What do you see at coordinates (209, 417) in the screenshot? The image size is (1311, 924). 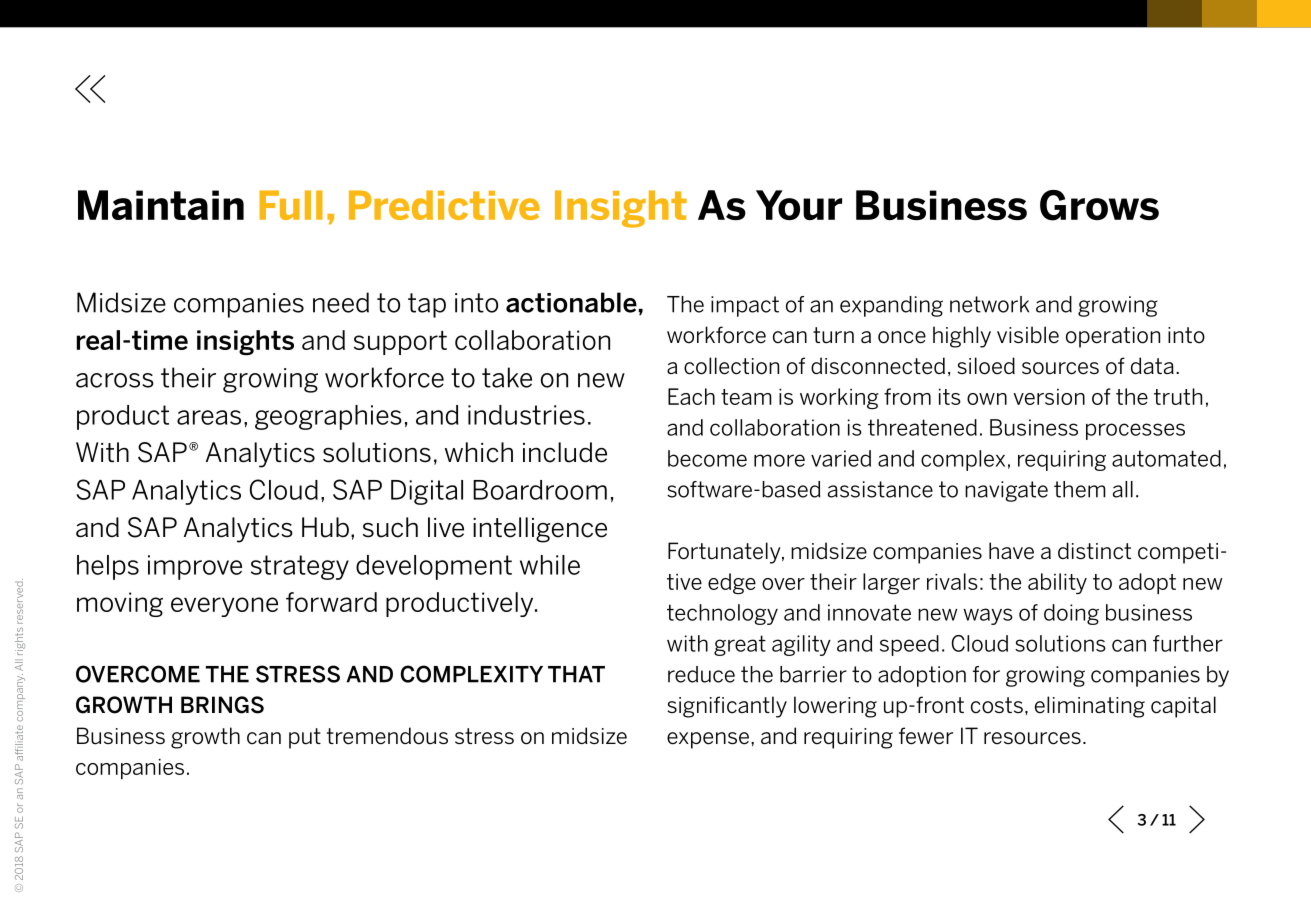 I see `areas` at bounding box center [209, 417].
